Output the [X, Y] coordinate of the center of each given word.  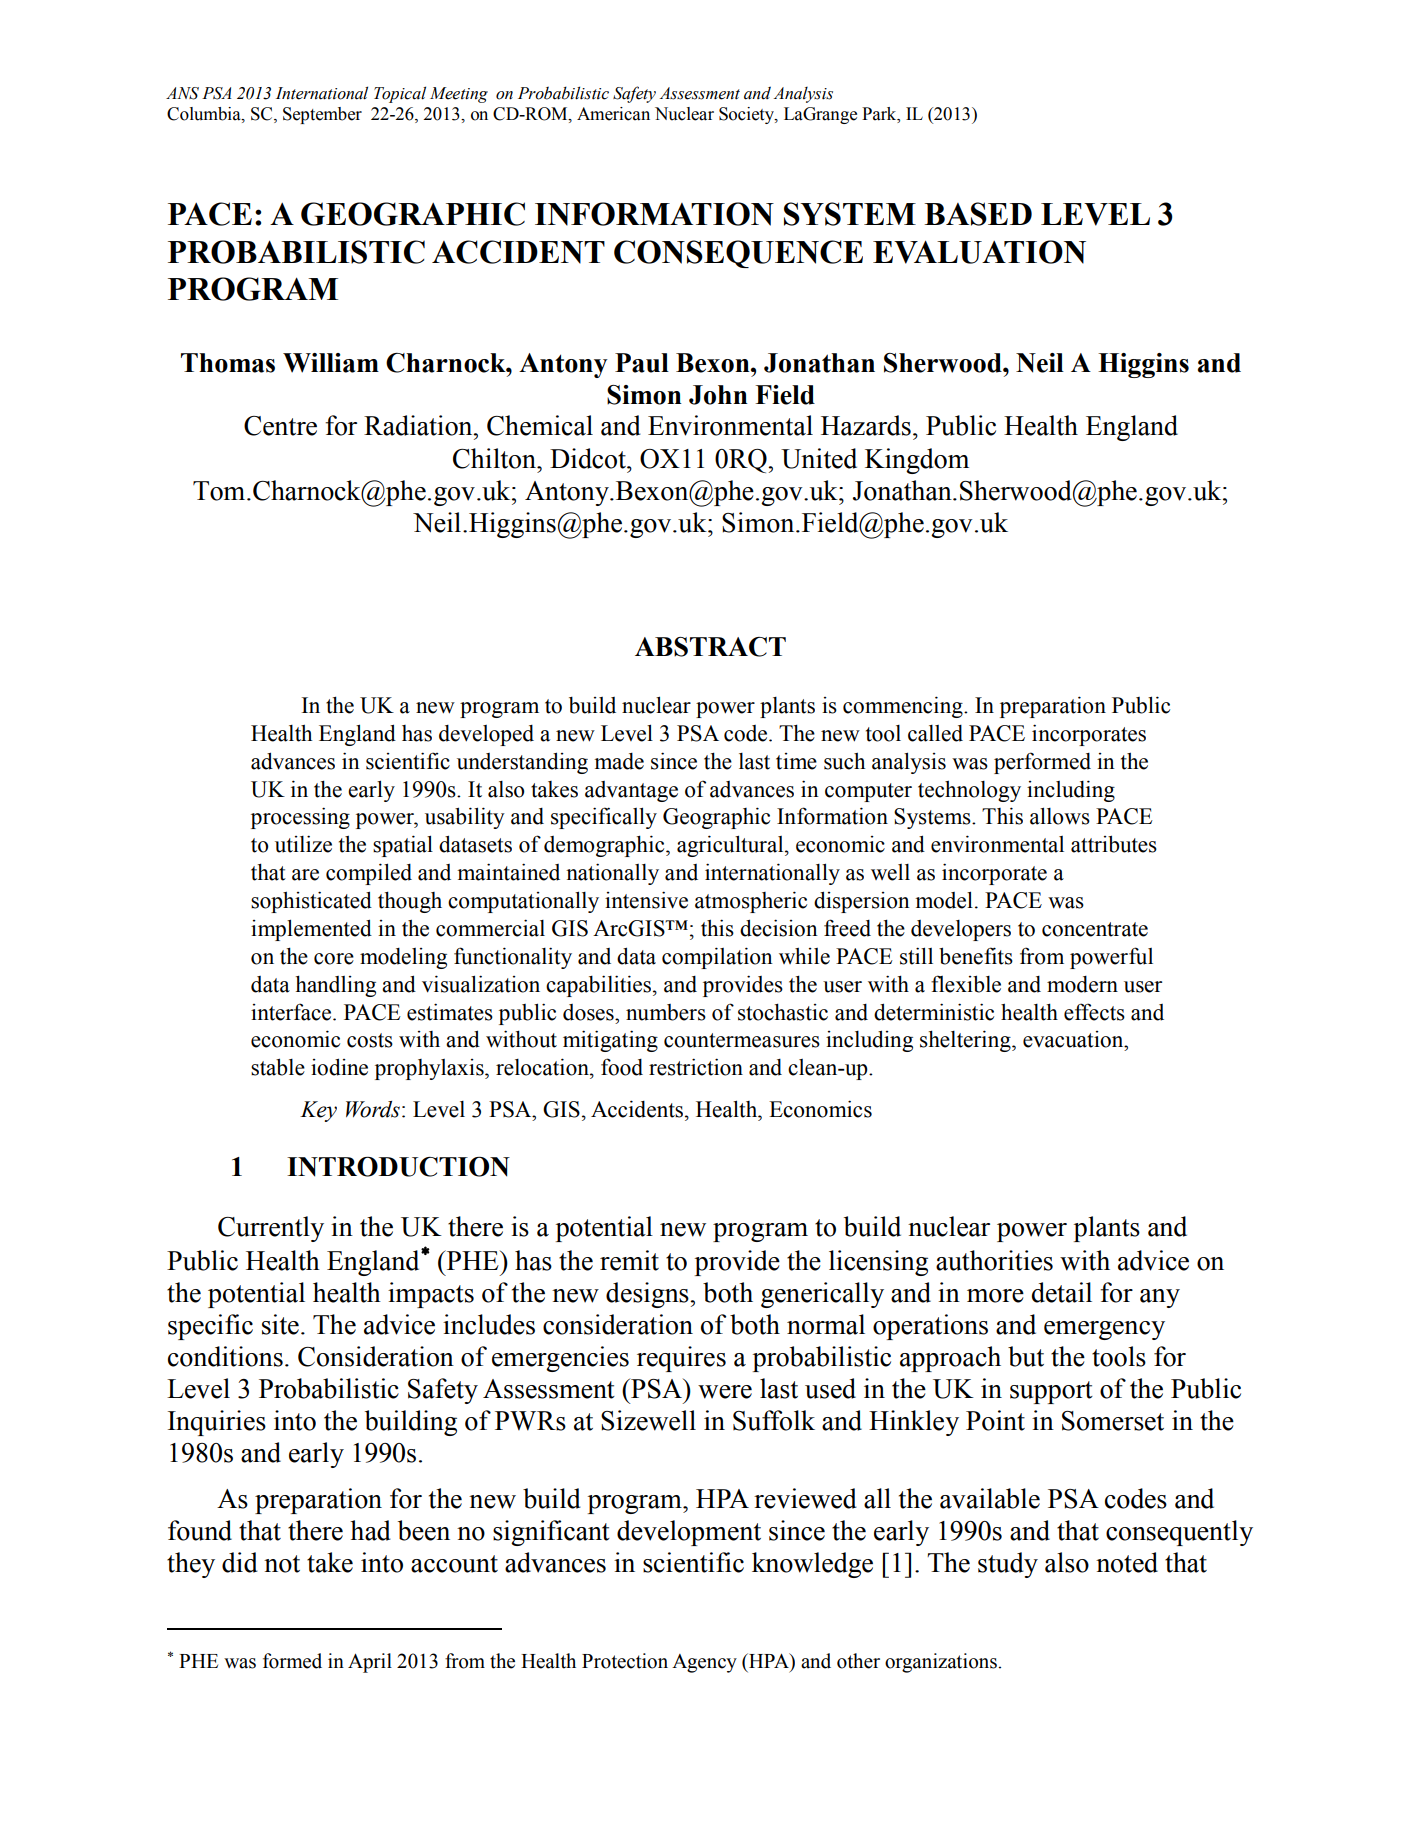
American [613, 114]
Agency [704, 1663]
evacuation [1074, 1039]
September [322, 115]
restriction [696, 1067]
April [370, 1663]
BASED [978, 214]
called [935, 733]
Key [318, 1111]
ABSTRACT [710, 647]
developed [486, 735]
